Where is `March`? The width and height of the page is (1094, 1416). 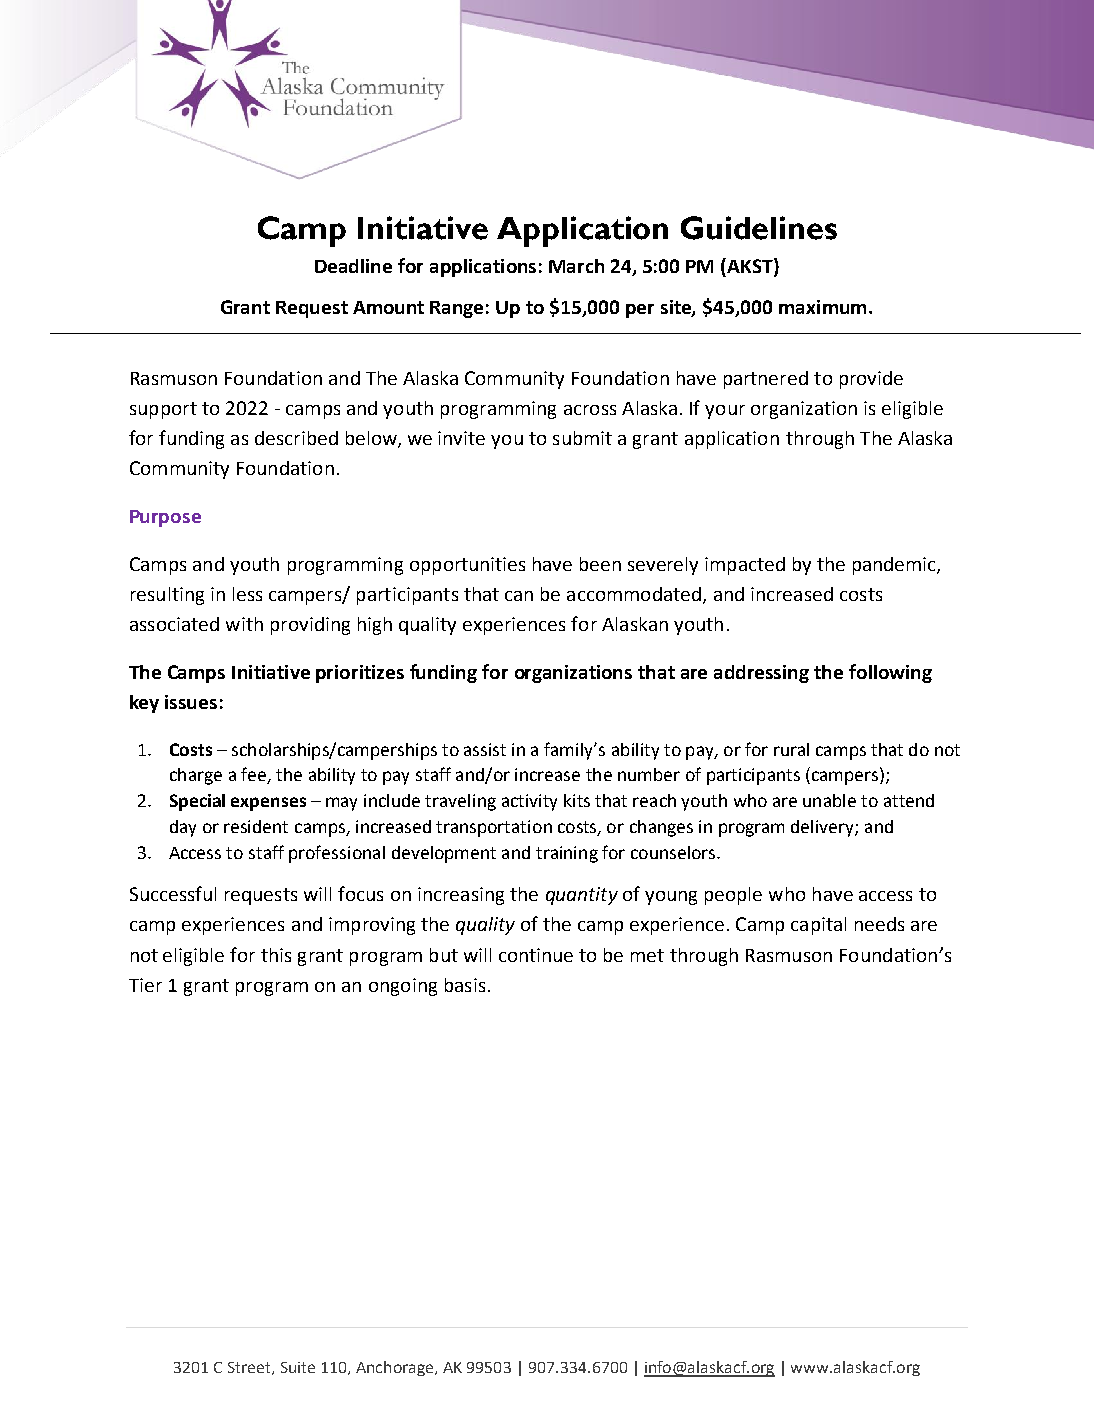
March is located at coordinates (576, 266).
